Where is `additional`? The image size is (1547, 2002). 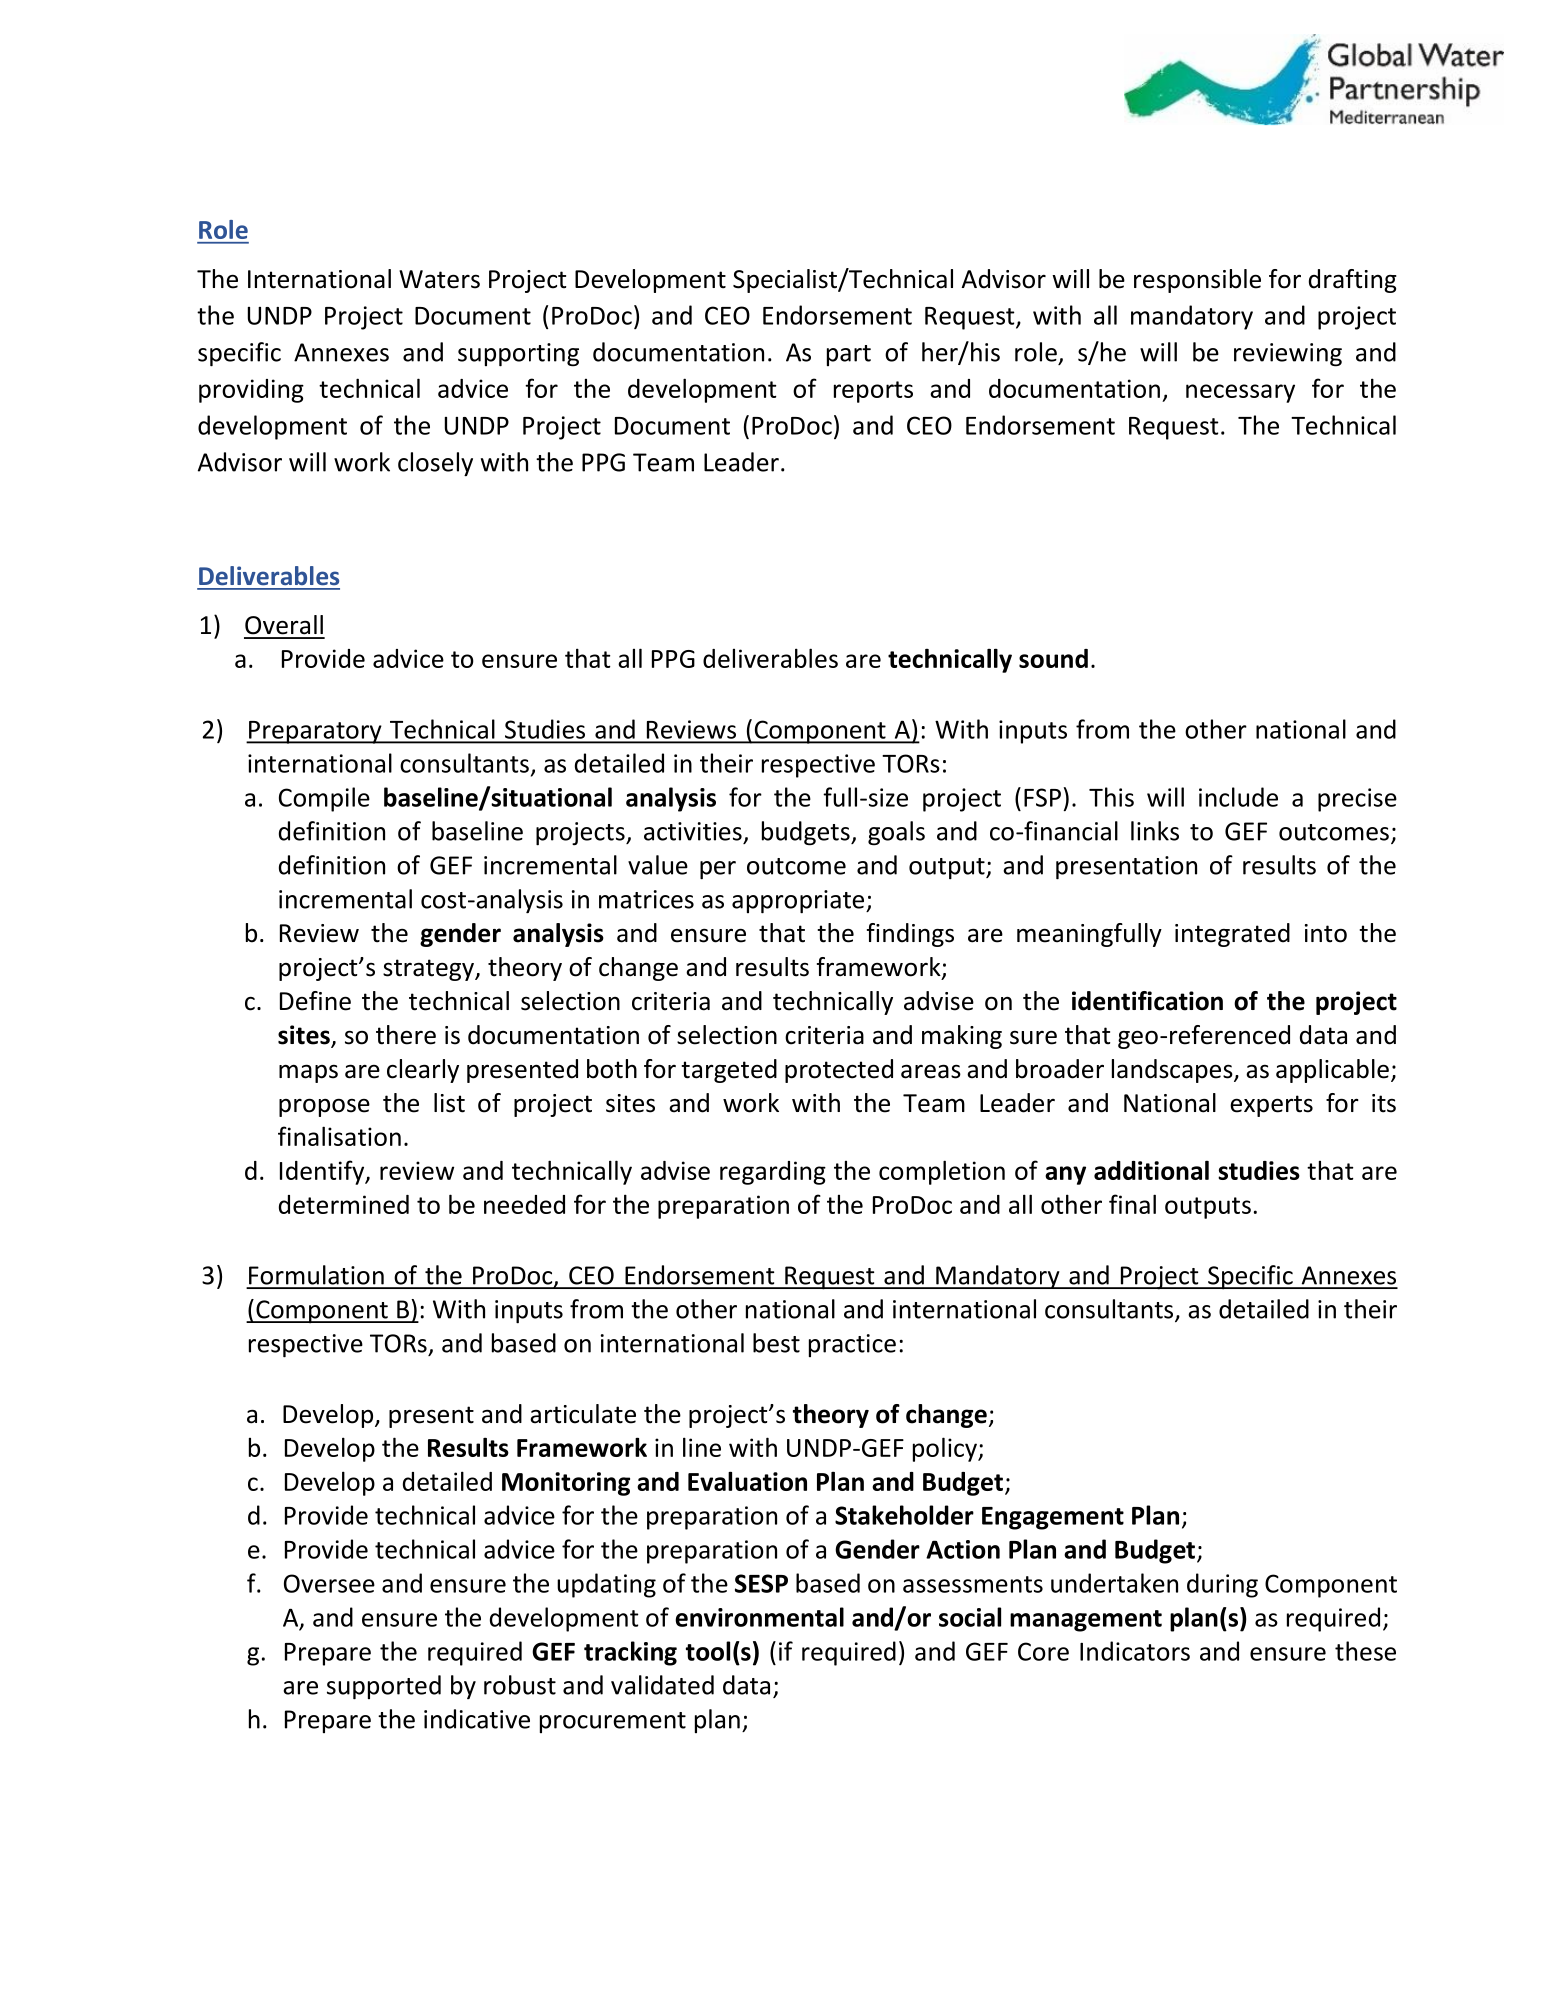 additional is located at coordinates (1151, 1170).
